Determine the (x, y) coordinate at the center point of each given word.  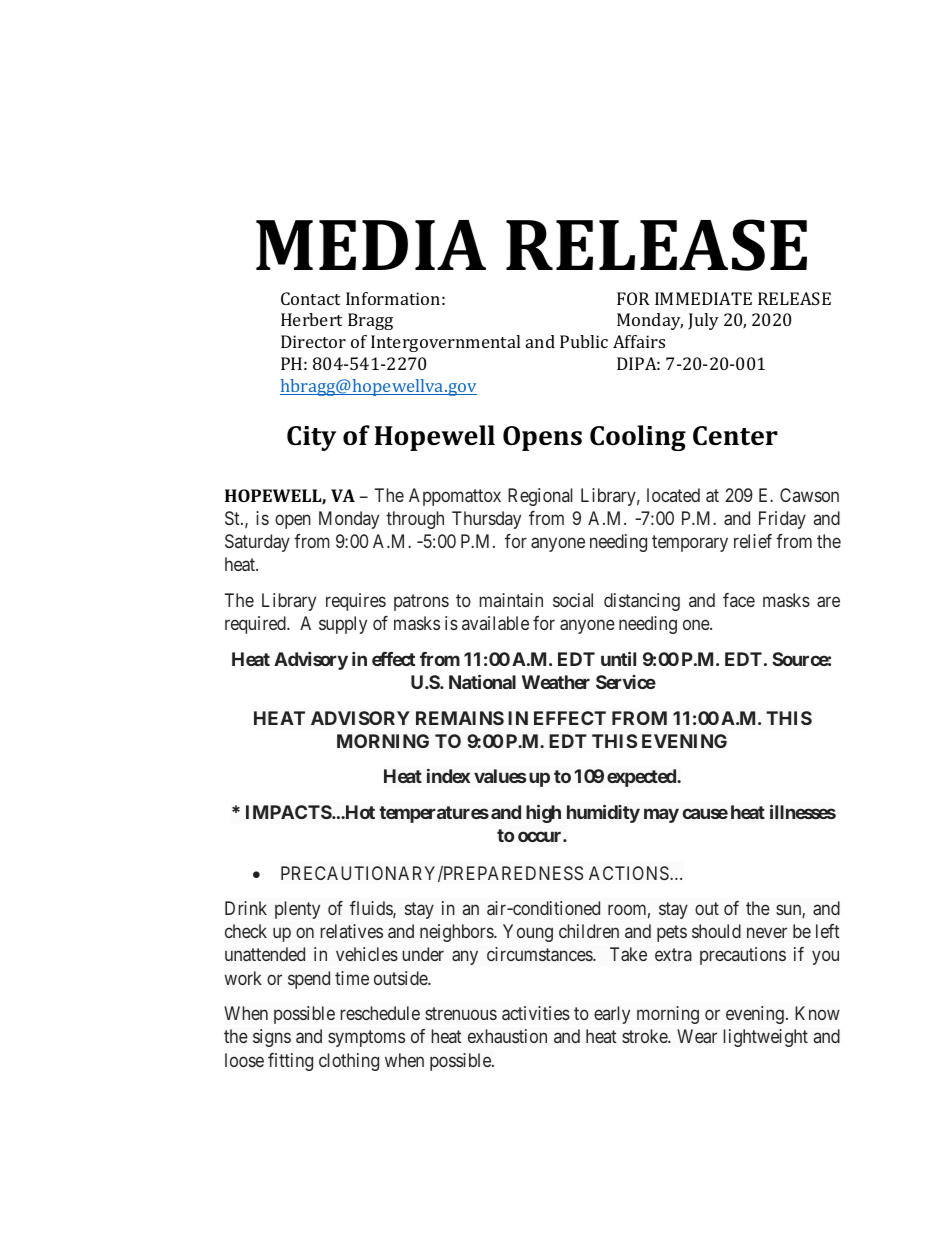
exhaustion (507, 1036)
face (739, 600)
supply (343, 625)
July (703, 321)
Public (584, 341)
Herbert (311, 319)
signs (272, 1038)
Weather (556, 682)
